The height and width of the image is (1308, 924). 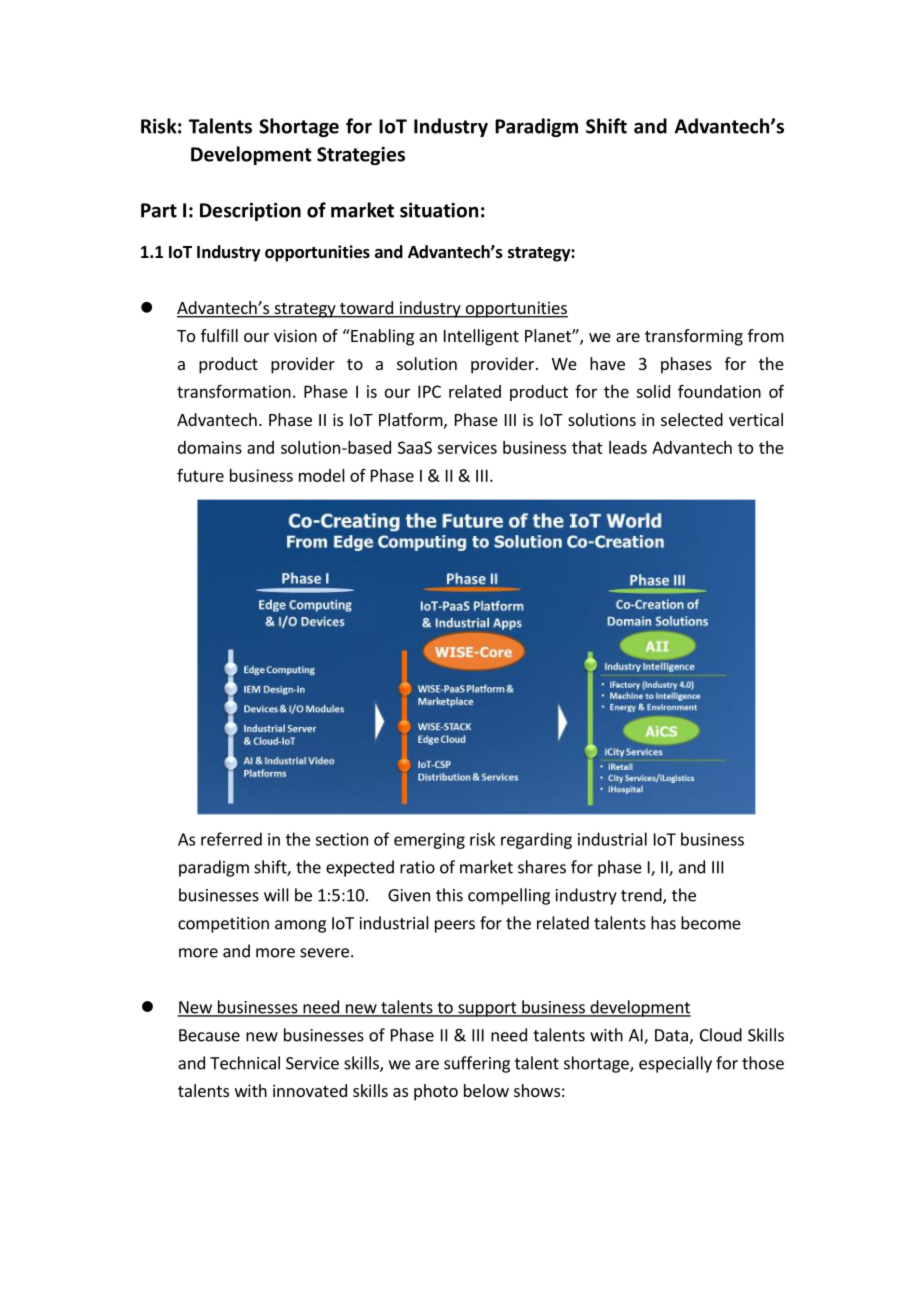 I want to click on Technical, so click(x=245, y=1063).
